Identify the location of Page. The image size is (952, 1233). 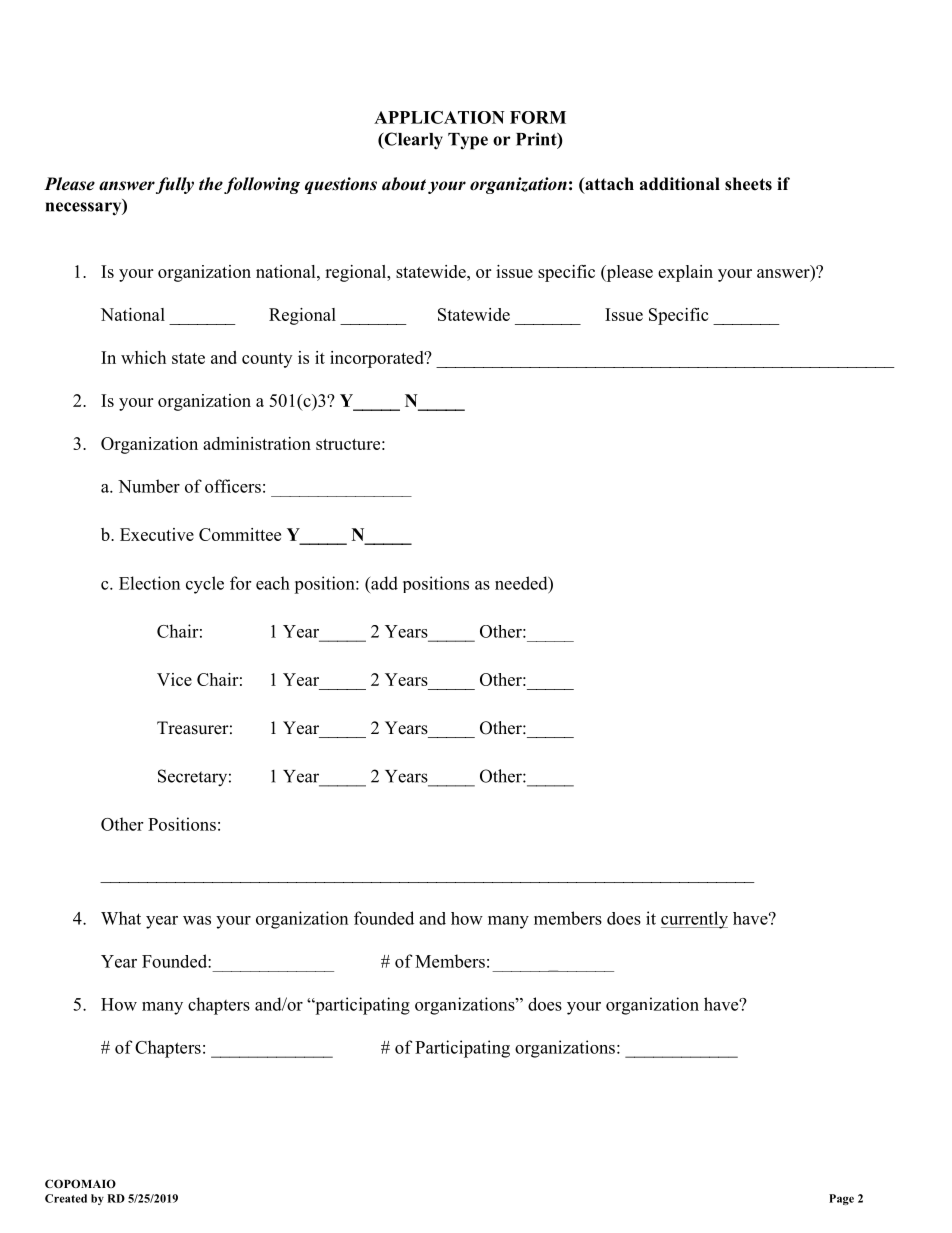
(841, 1199).
